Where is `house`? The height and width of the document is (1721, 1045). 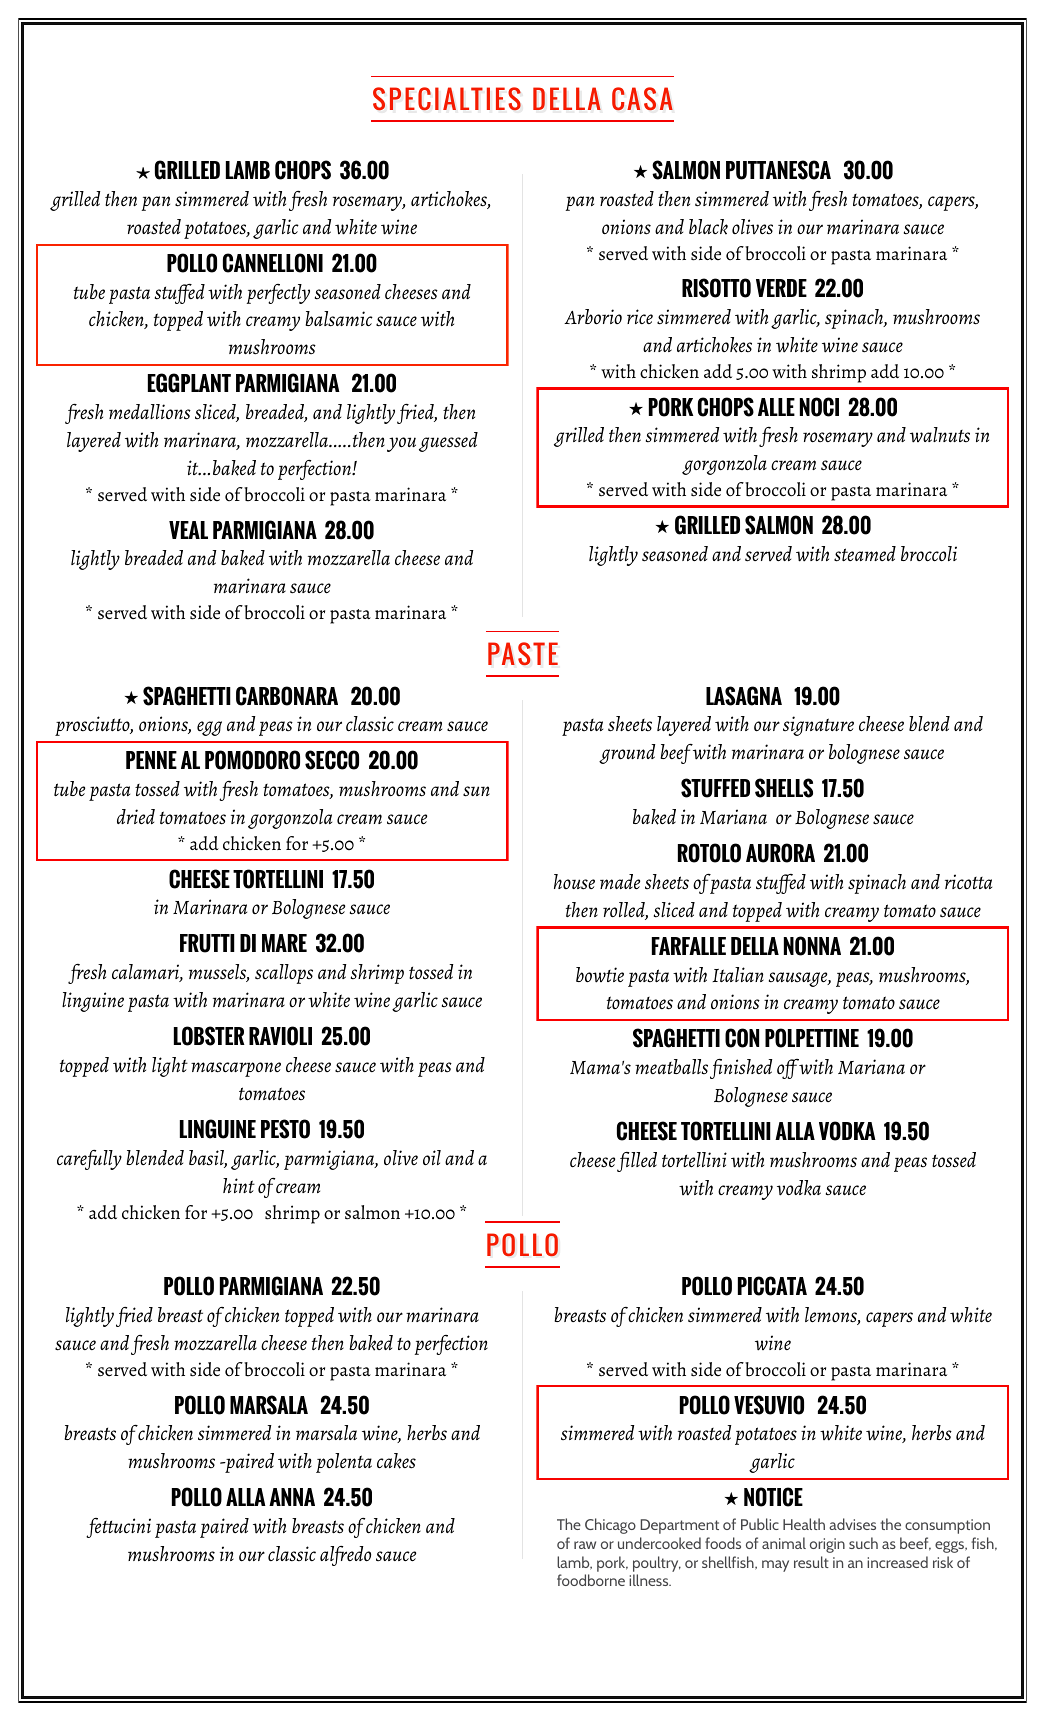
house is located at coordinates (574, 882).
